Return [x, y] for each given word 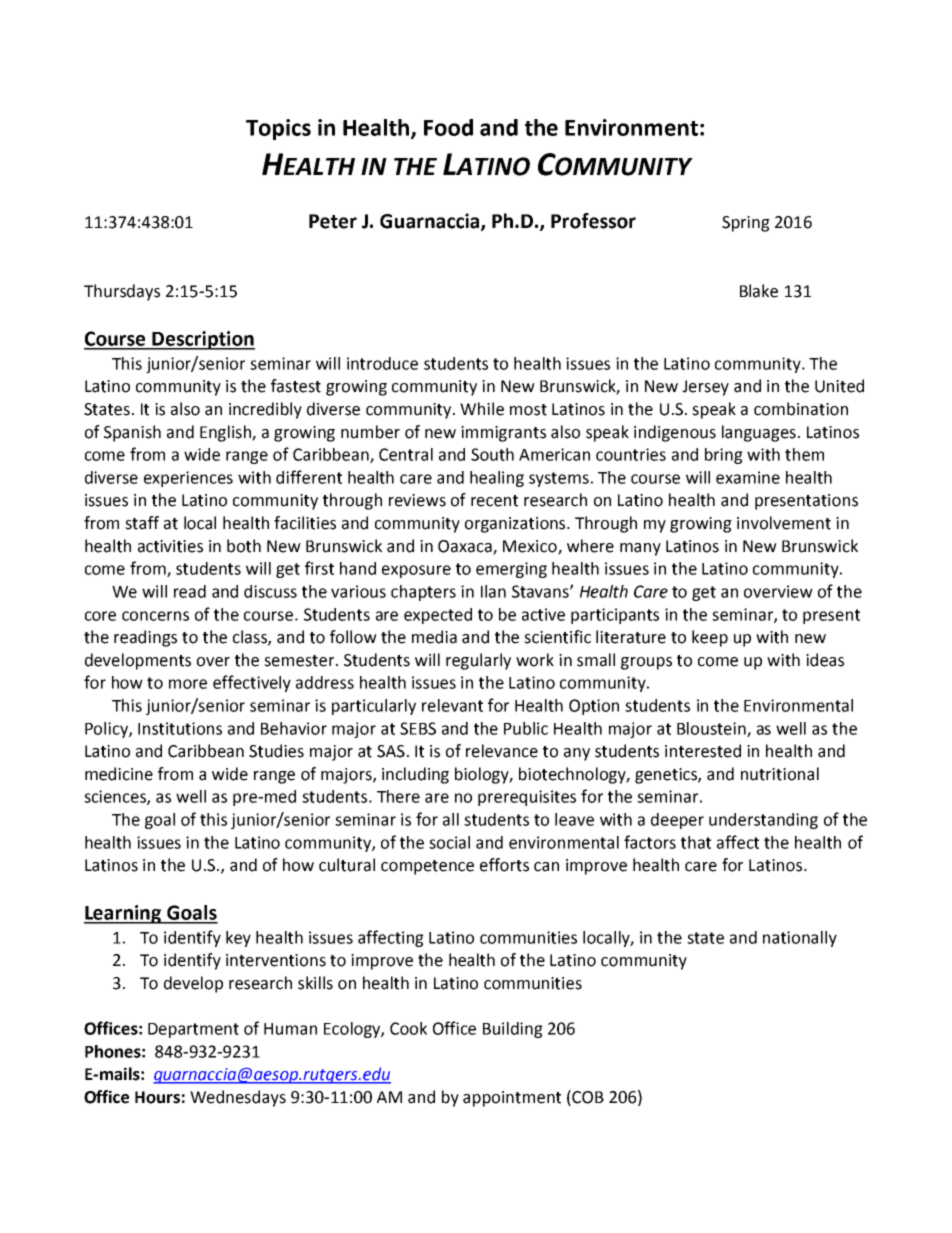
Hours [157, 1097]
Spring [746, 224]
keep [710, 638]
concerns [155, 616]
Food [448, 127]
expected [438, 616]
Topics [278, 129]
